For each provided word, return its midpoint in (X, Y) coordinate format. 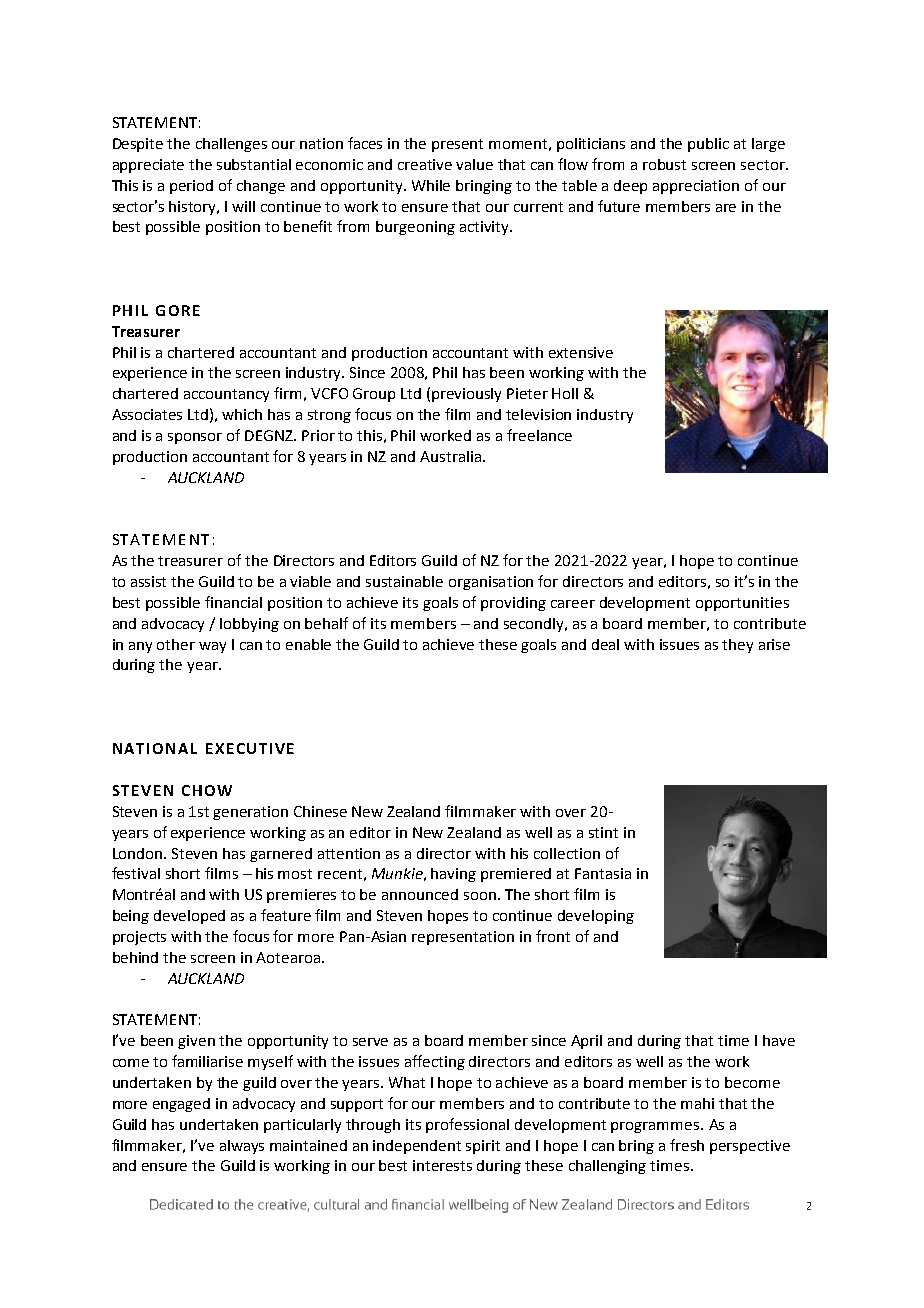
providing (513, 604)
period (191, 187)
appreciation (696, 187)
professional (467, 1125)
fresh (687, 1145)
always (242, 1147)
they (737, 646)
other (176, 644)
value (474, 164)
